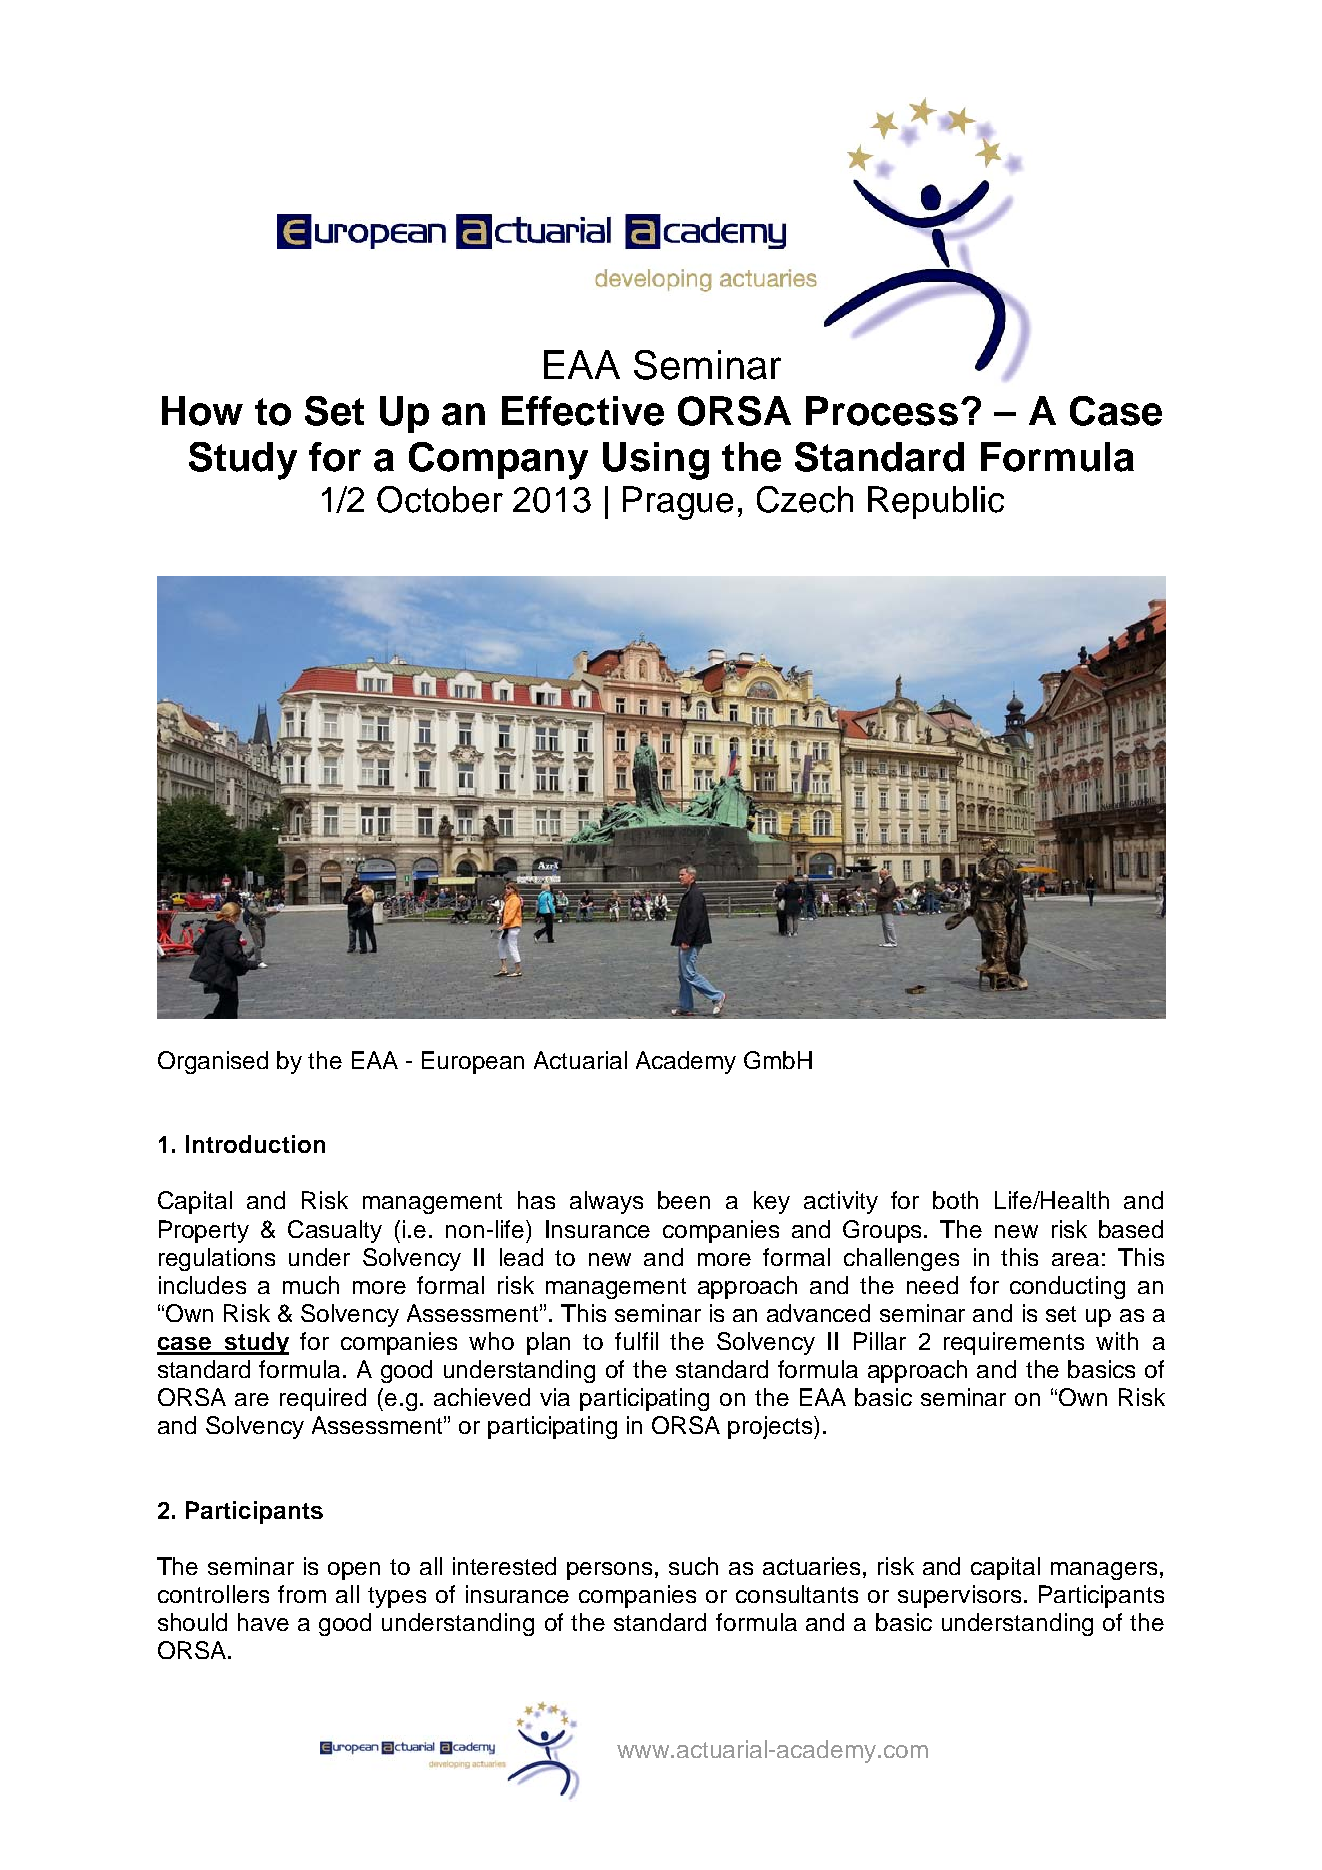 This image has width=1322, height=1870. What do you see at coordinates (693, 1566) in the image?
I see `such` at bounding box center [693, 1566].
